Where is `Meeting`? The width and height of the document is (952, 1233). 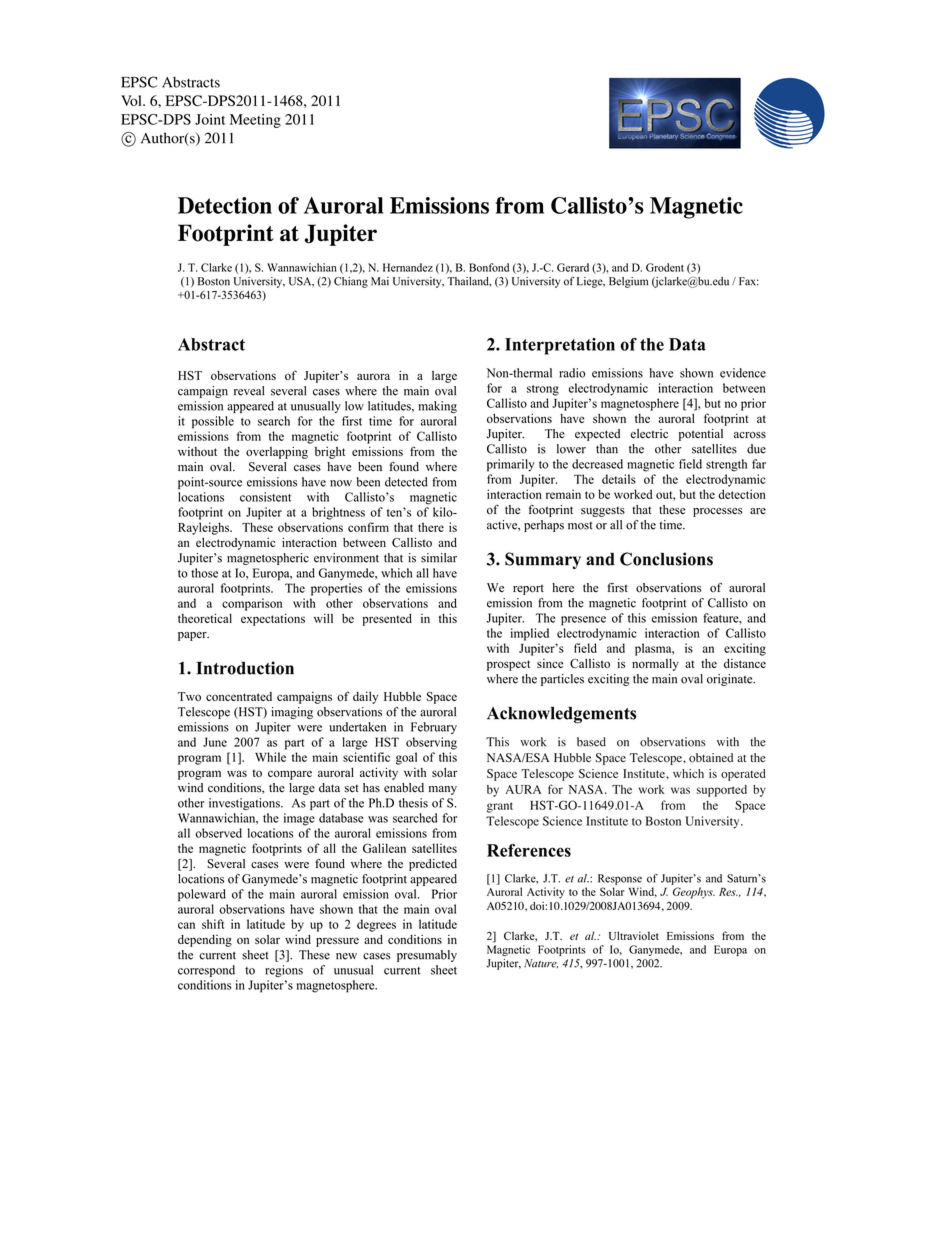
Meeting is located at coordinates (255, 121).
